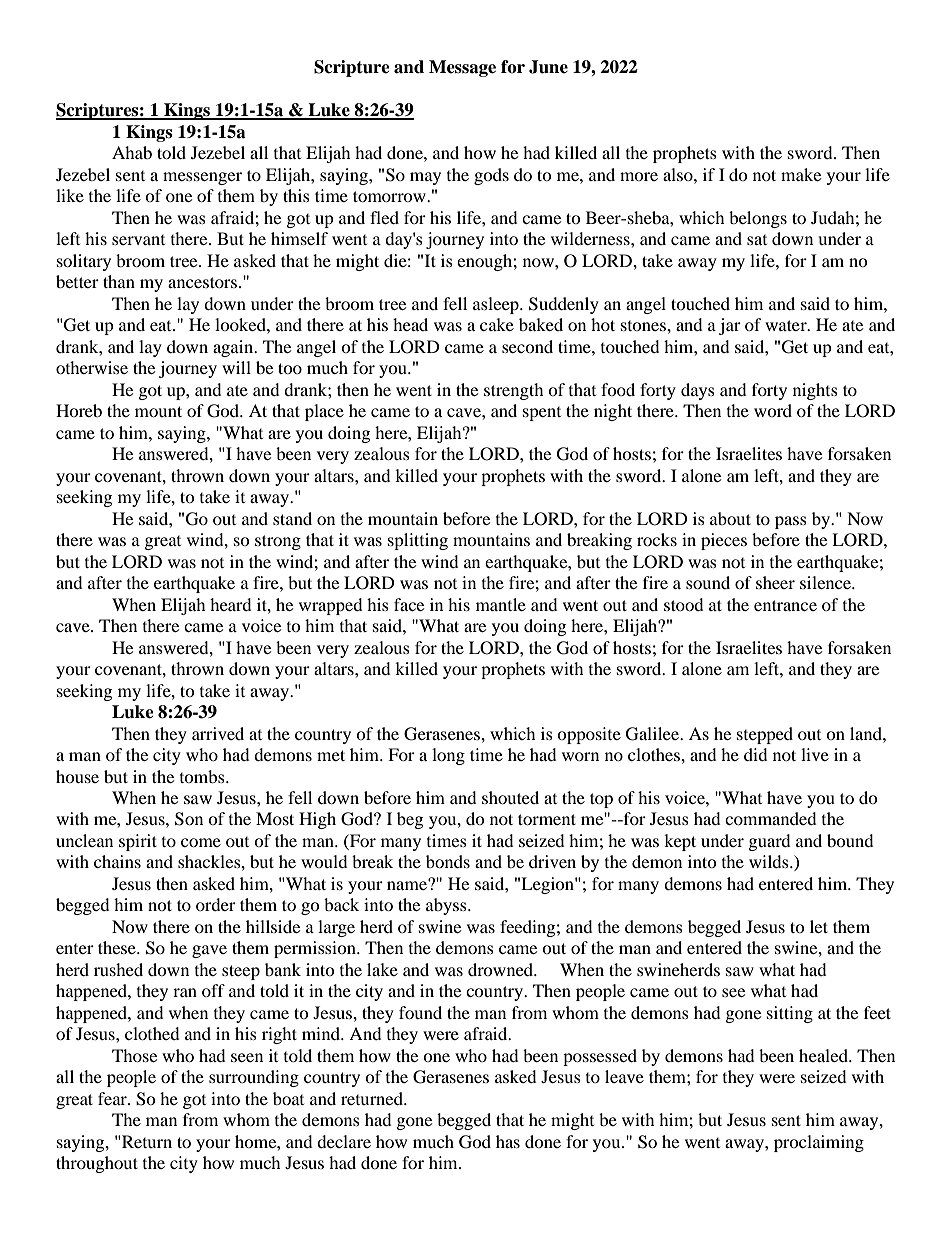 This screenshot has width=952, height=1233. What do you see at coordinates (785, 605) in the screenshot?
I see `entrance` at bounding box center [785, 605].
